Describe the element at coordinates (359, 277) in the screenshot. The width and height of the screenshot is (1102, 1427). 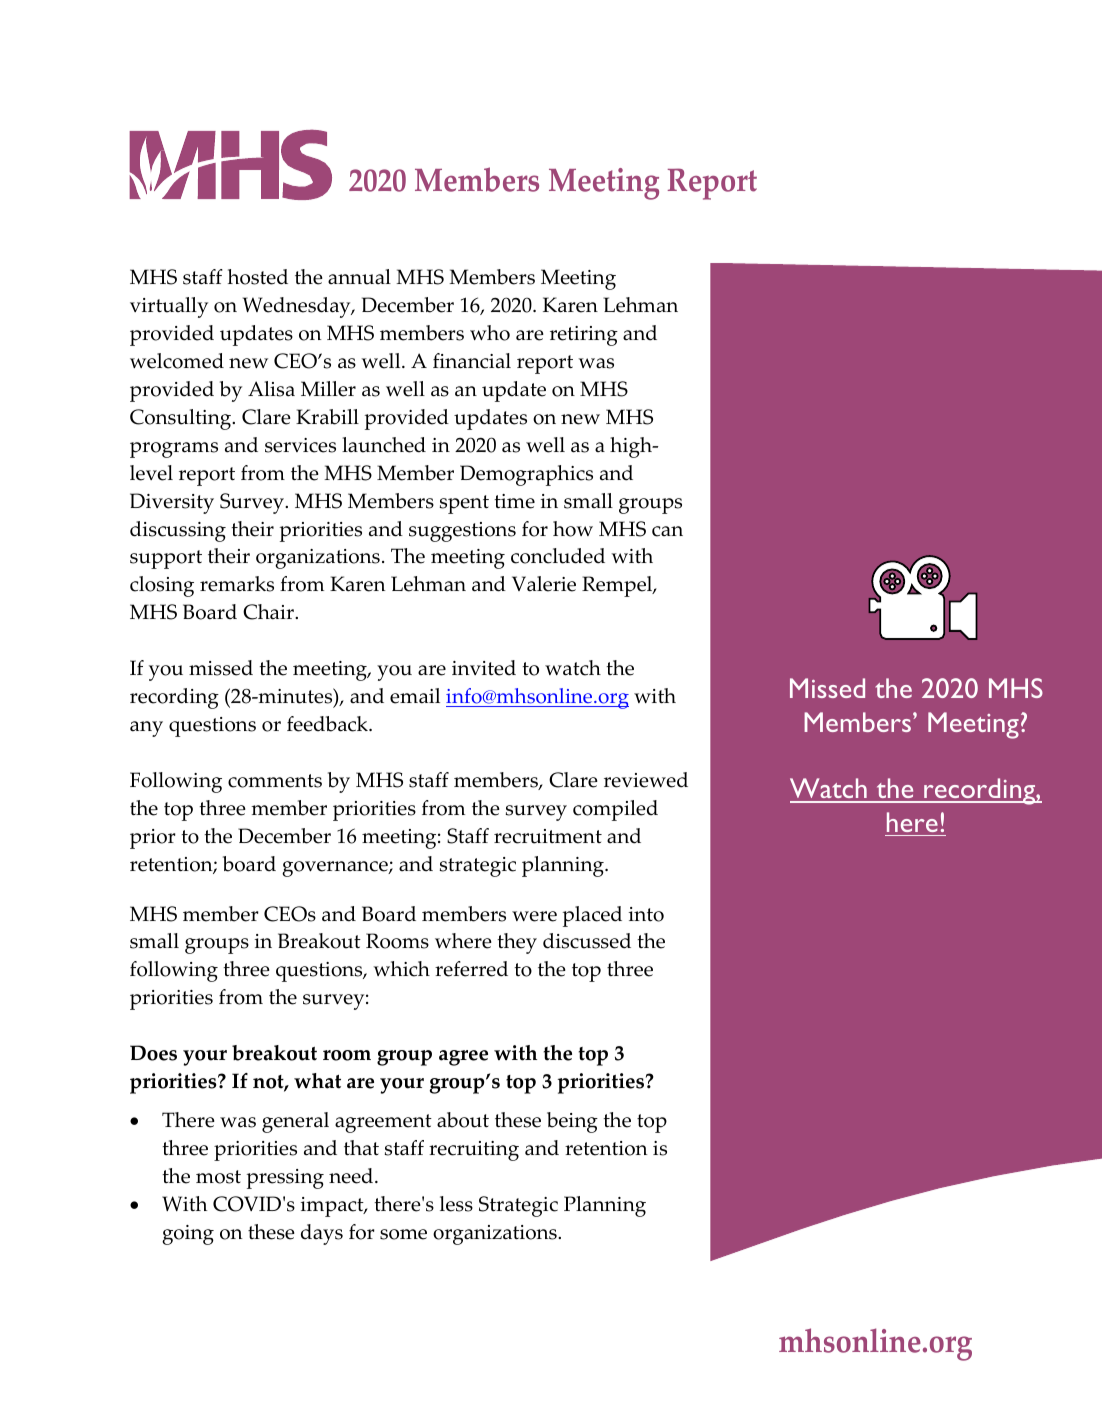
I see `annual` at that location.
